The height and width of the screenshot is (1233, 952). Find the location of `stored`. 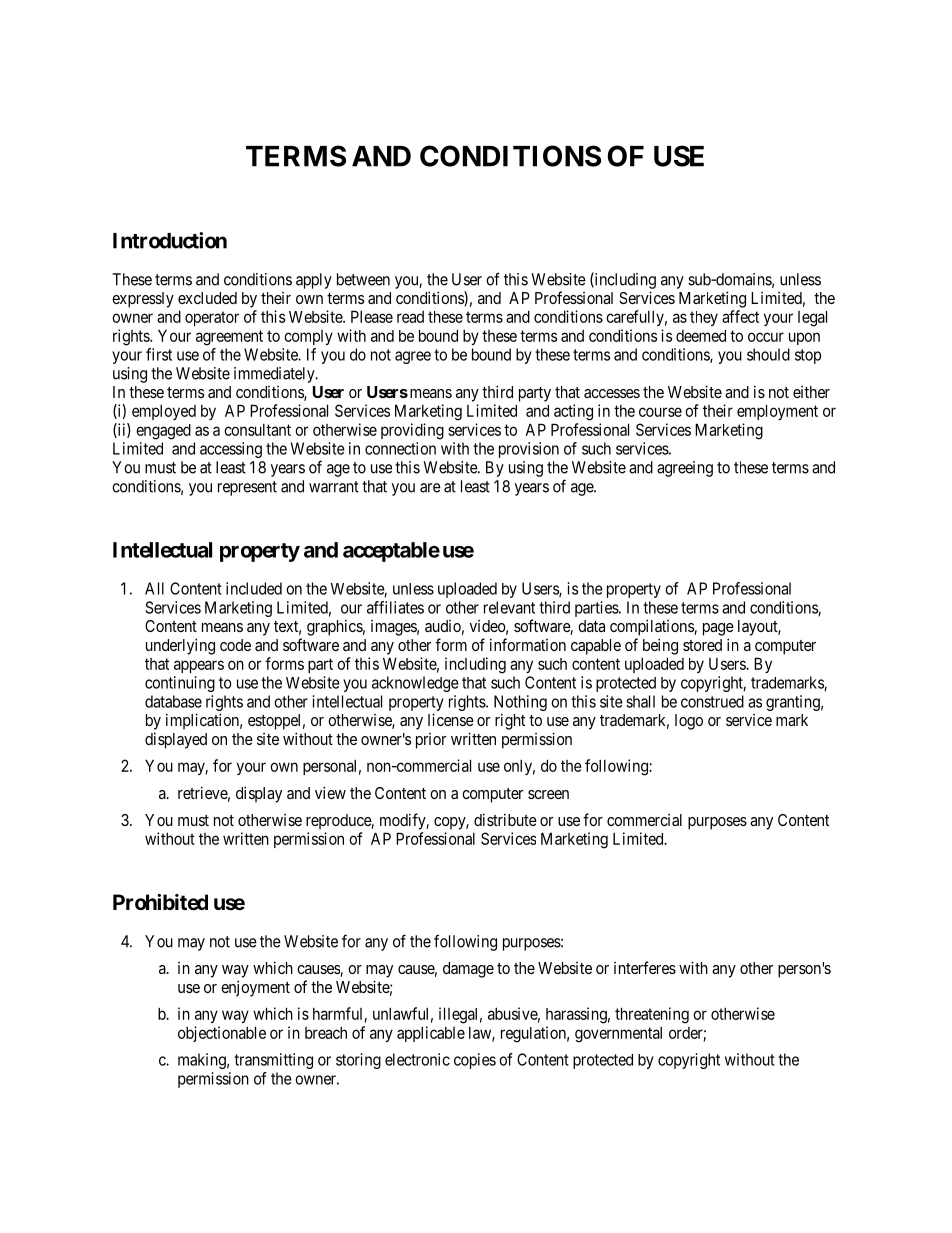

stored is located at coordinates (702, 645).
